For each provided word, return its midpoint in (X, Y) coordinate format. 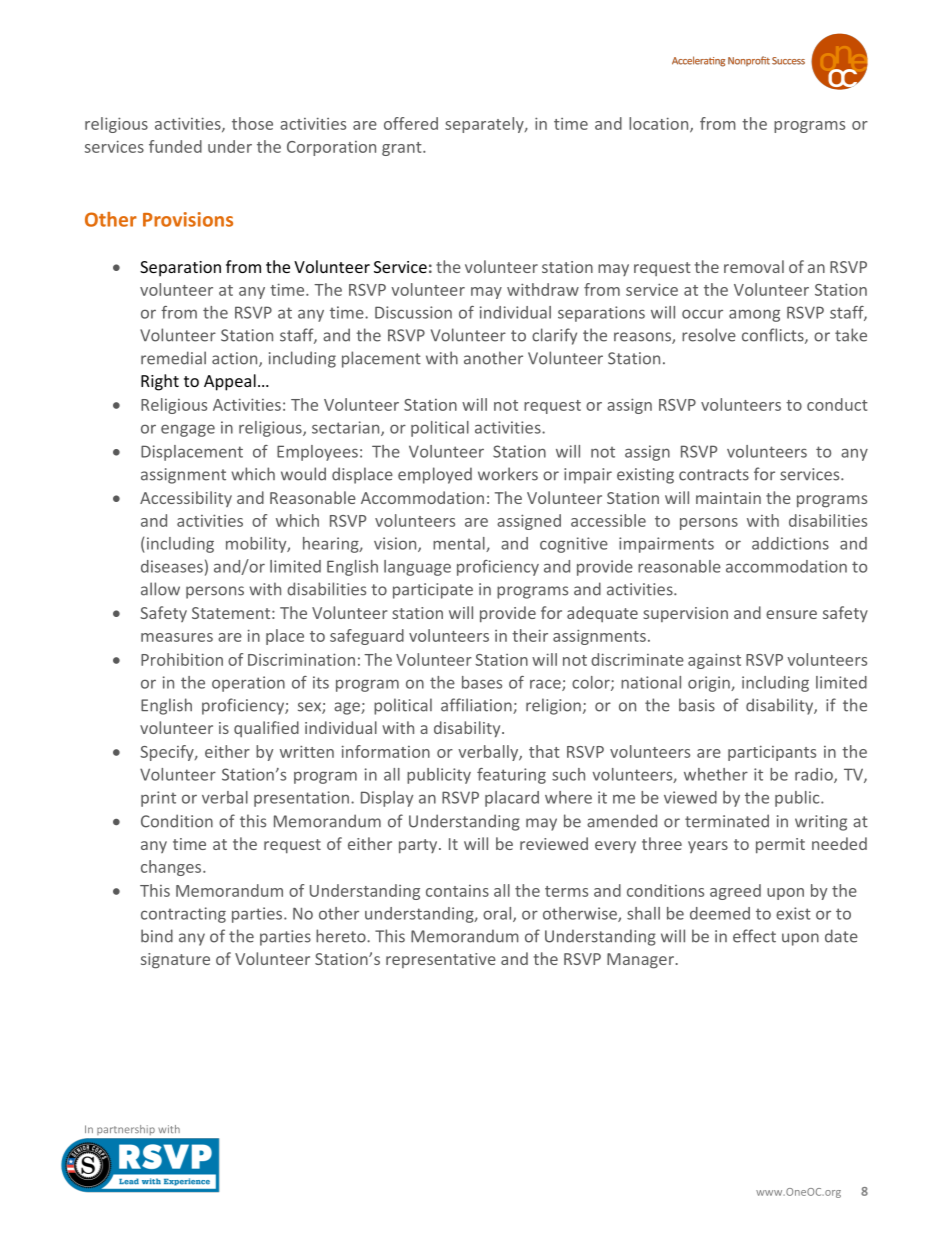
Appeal (230, 382)
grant (403, 149)
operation (248, 684)
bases (482, 682)
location (660, 124)
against (714, 661)
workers (508, 474)
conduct (837, 404)
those (252, 123)
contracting (183, 915)
